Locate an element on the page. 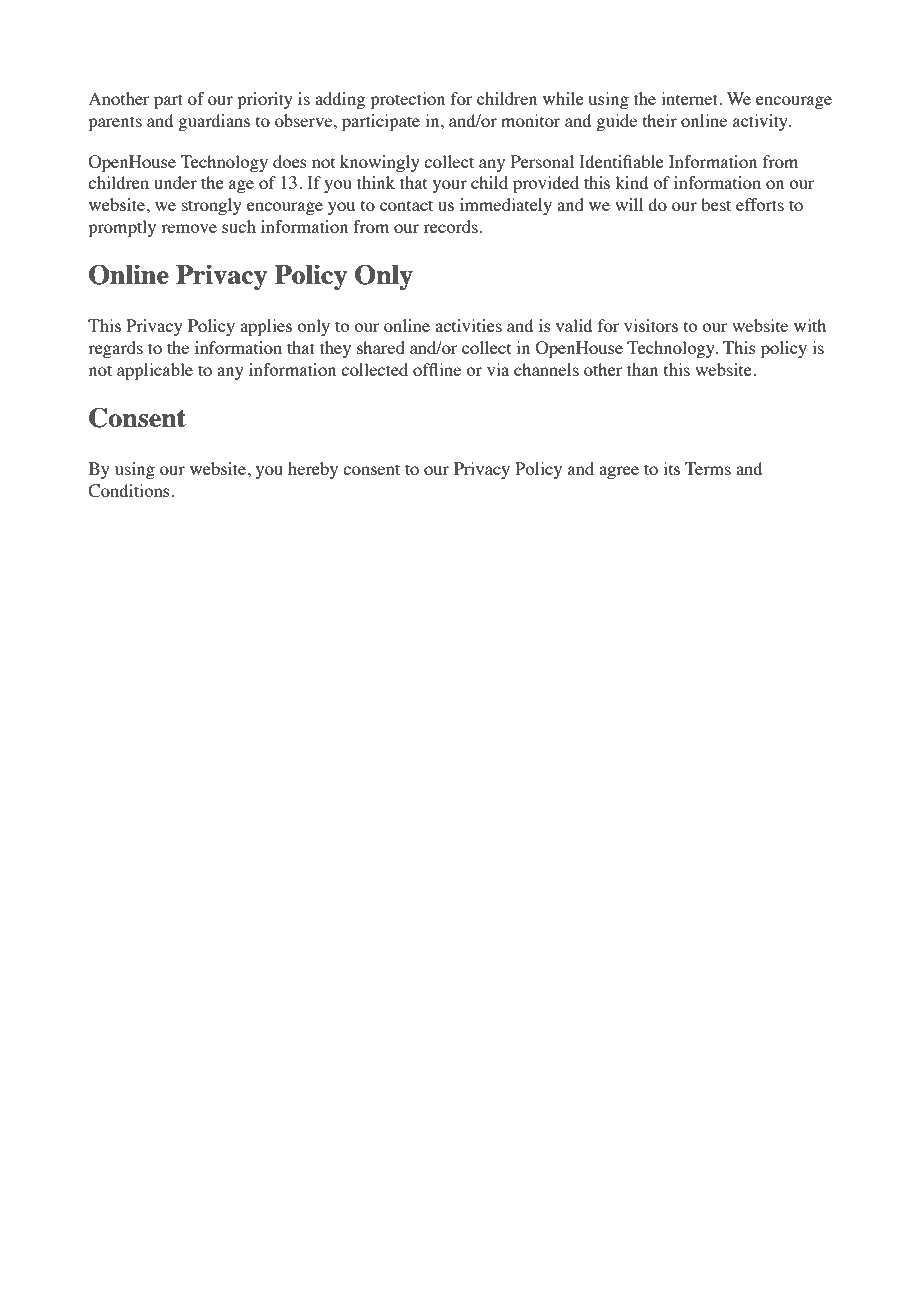  visitors is located at coordinates (651, 325).
